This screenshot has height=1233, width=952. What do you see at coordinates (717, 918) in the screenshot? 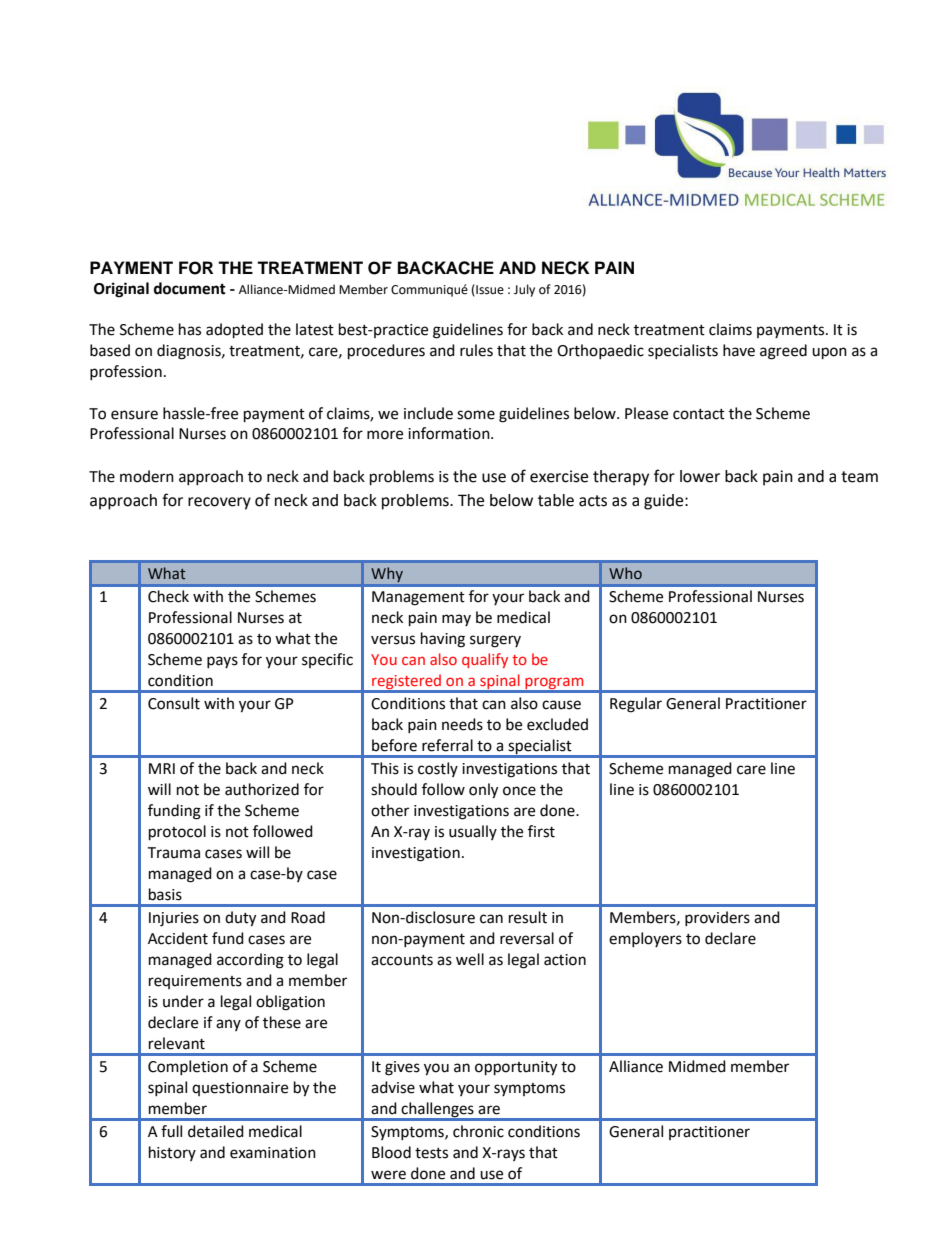
I see `providers` at bounding box center [717, 918].
